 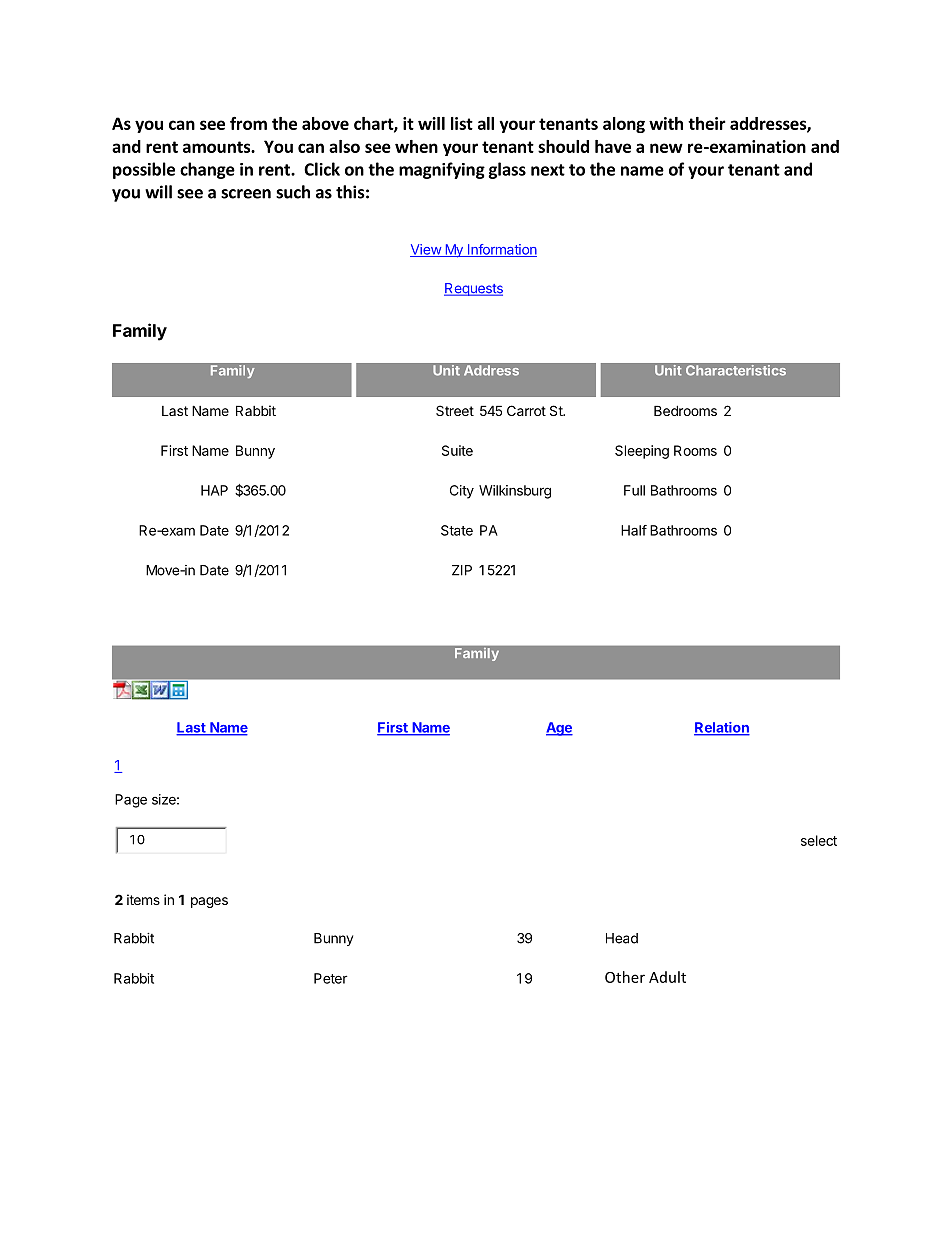 What do you see at coordinates (214, 490) in the screenshot?
I see `HAP` at bounding box center [214, 490].
